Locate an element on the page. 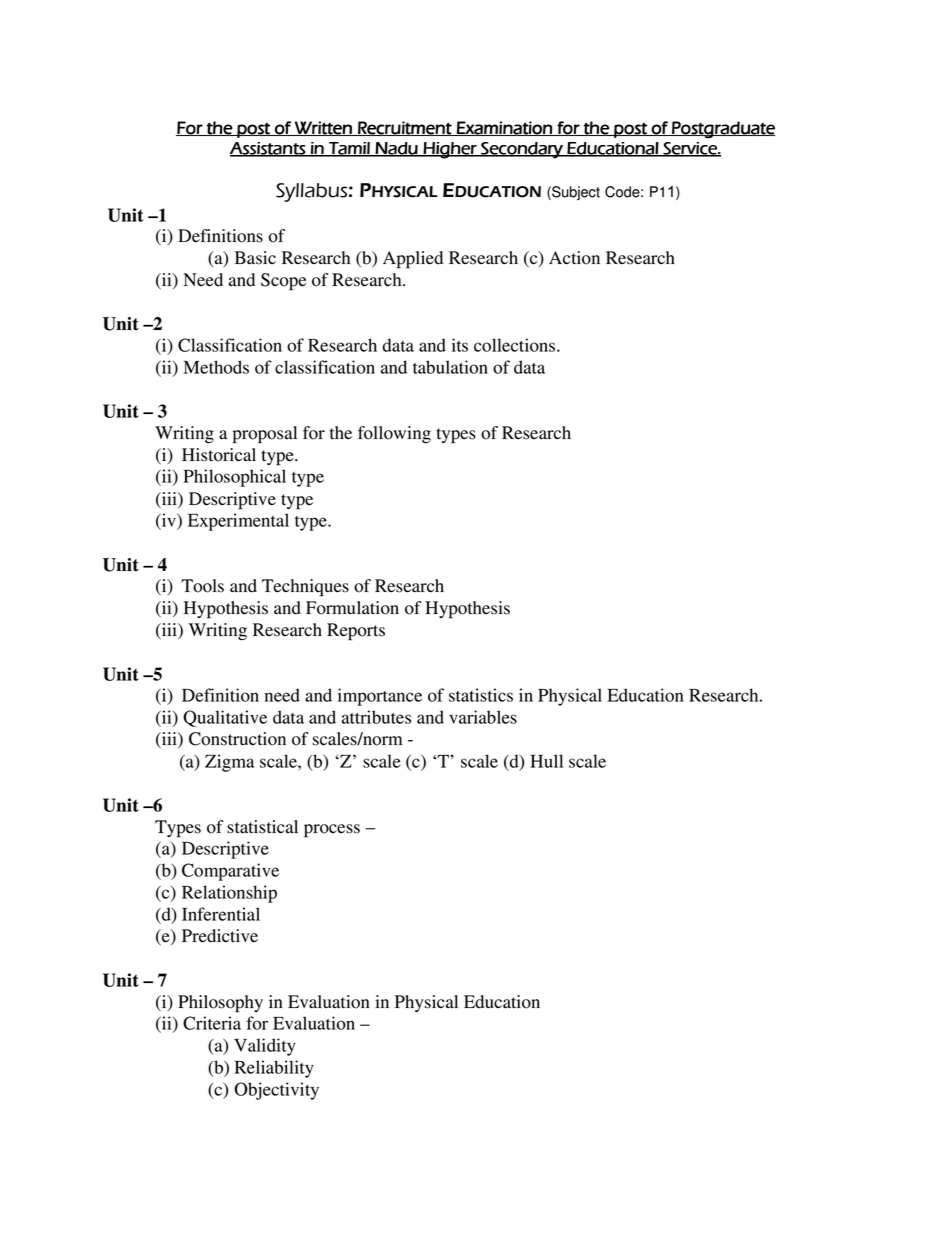  Recruitment is located at coordinates (405, 128).
